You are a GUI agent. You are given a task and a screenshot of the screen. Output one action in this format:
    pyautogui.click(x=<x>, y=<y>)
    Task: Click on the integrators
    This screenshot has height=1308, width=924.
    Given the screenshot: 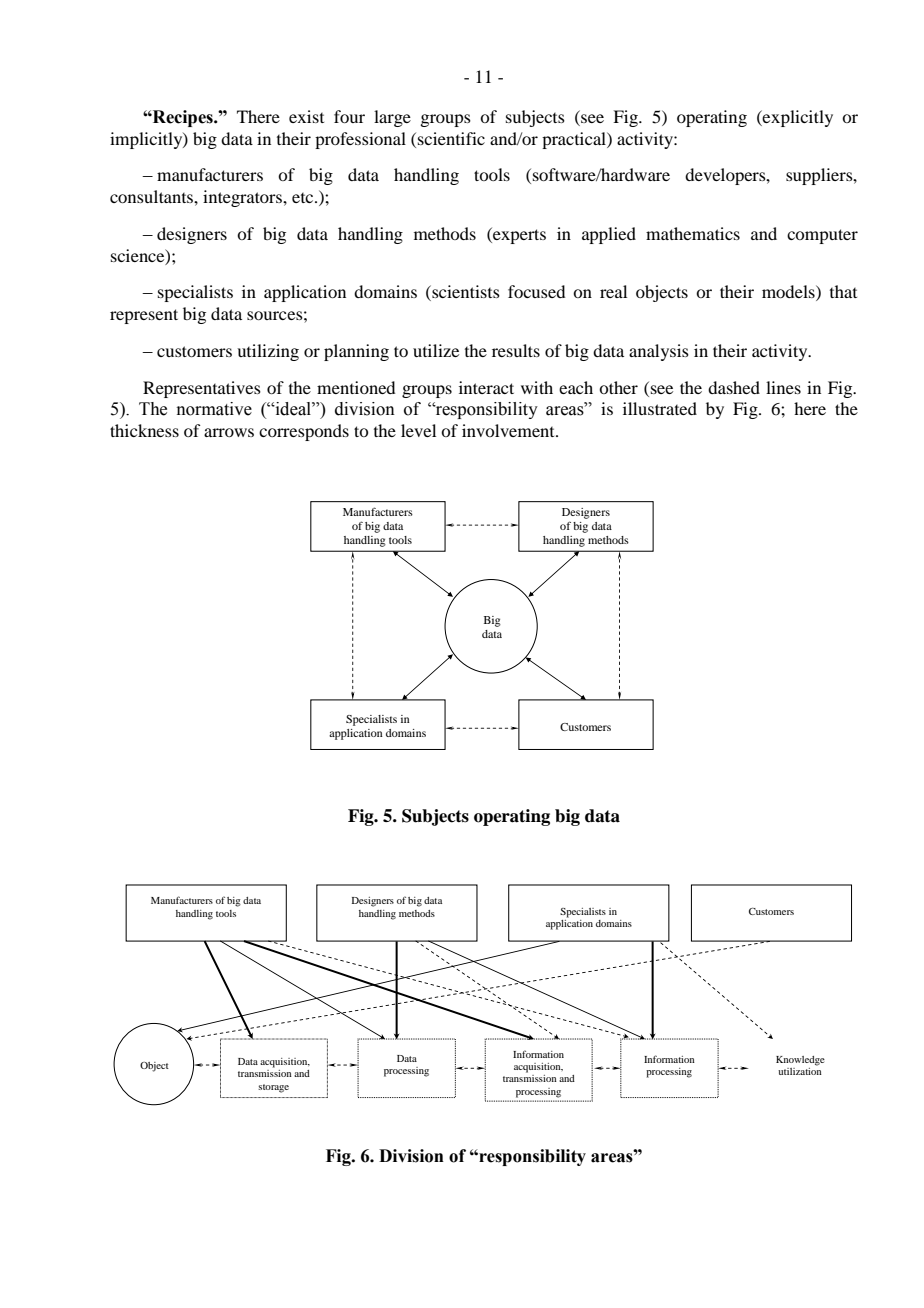 What is the action you would take?
    pyautogui.click(x=243, y=198)
